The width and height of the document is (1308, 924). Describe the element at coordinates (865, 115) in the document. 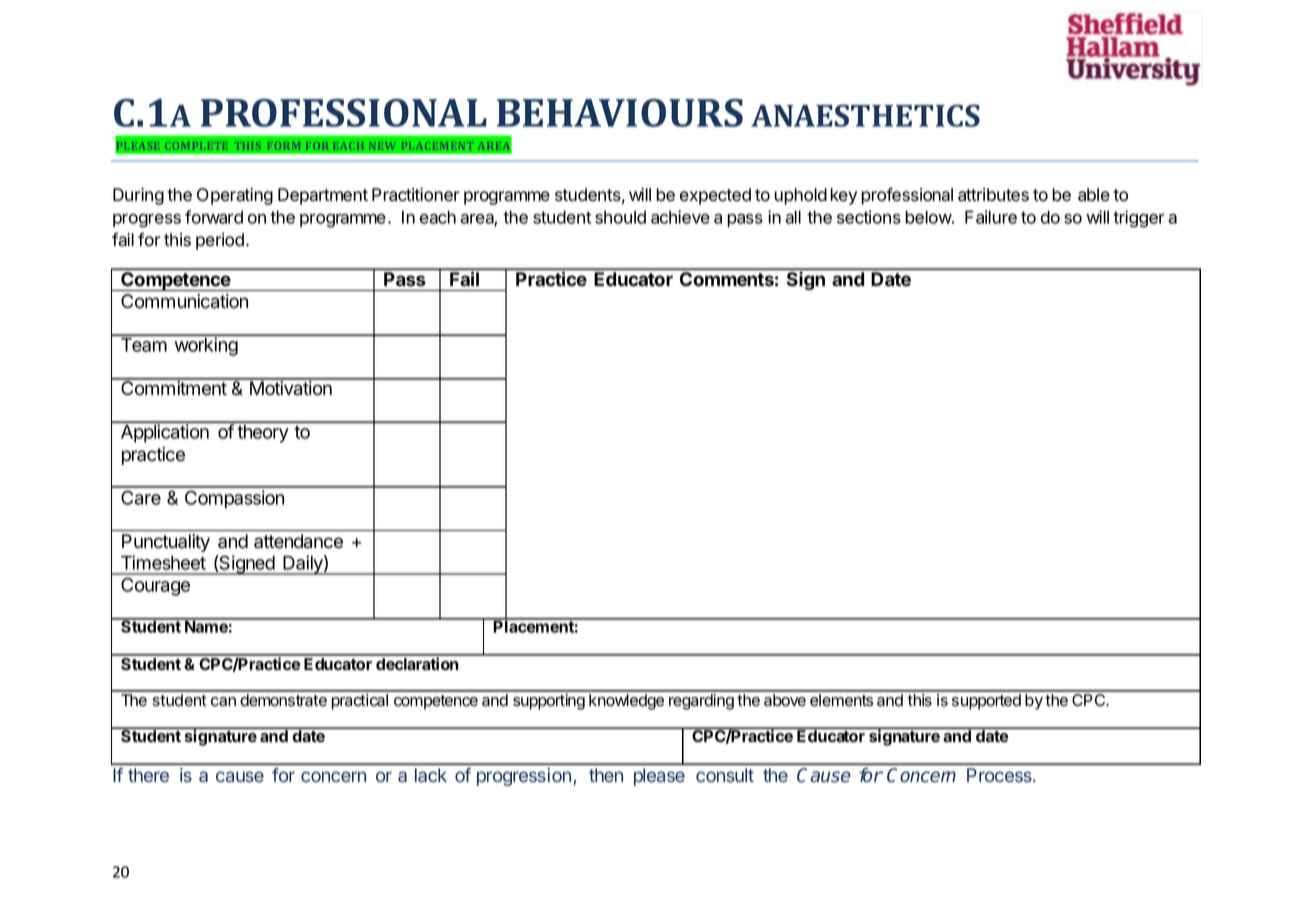

I see `ANAESTHETICS` at that location.
